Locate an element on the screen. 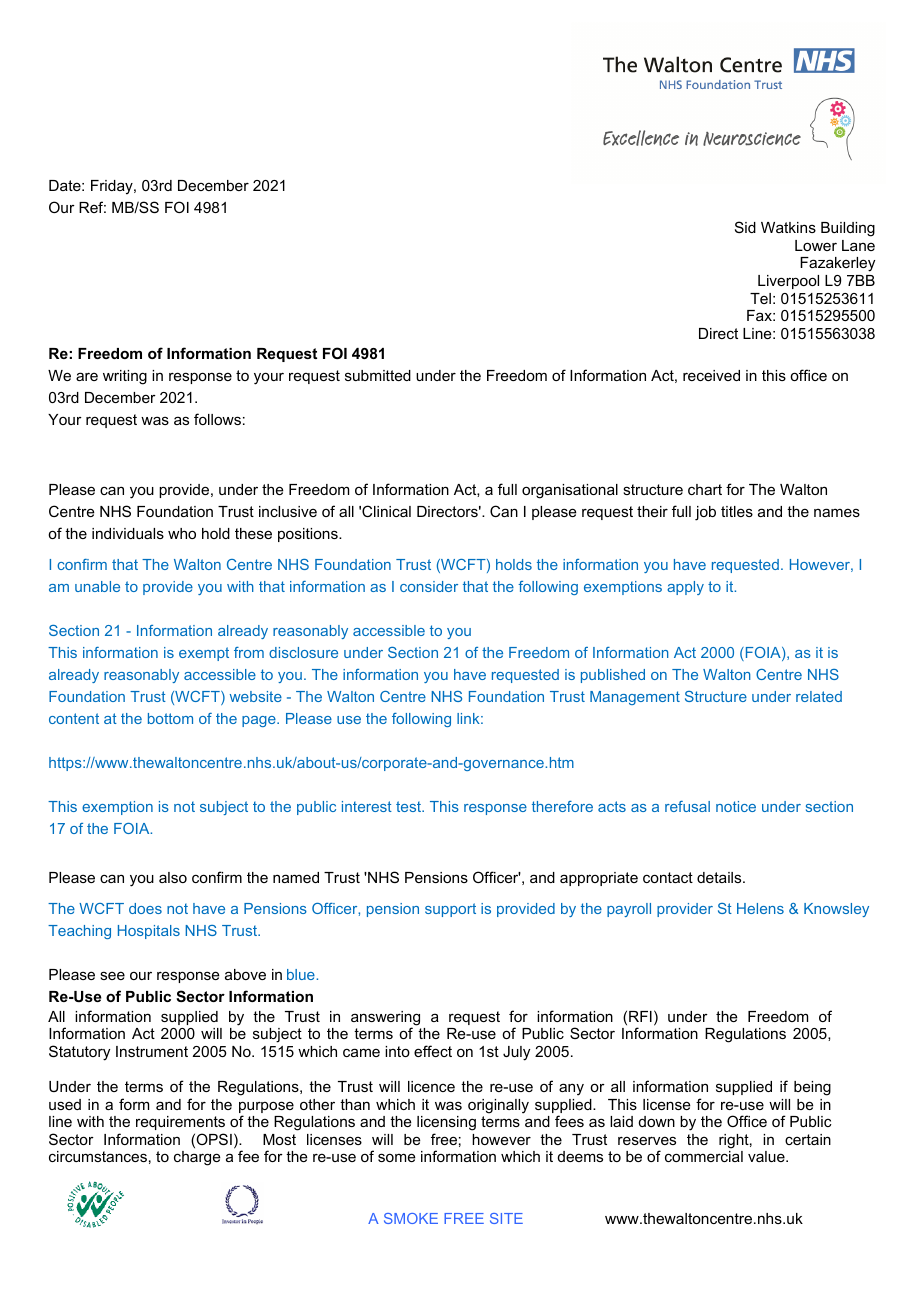 Image resolution: width=924 pixels, height=1308 pixels. consider is located at coordinates (429, 586).
